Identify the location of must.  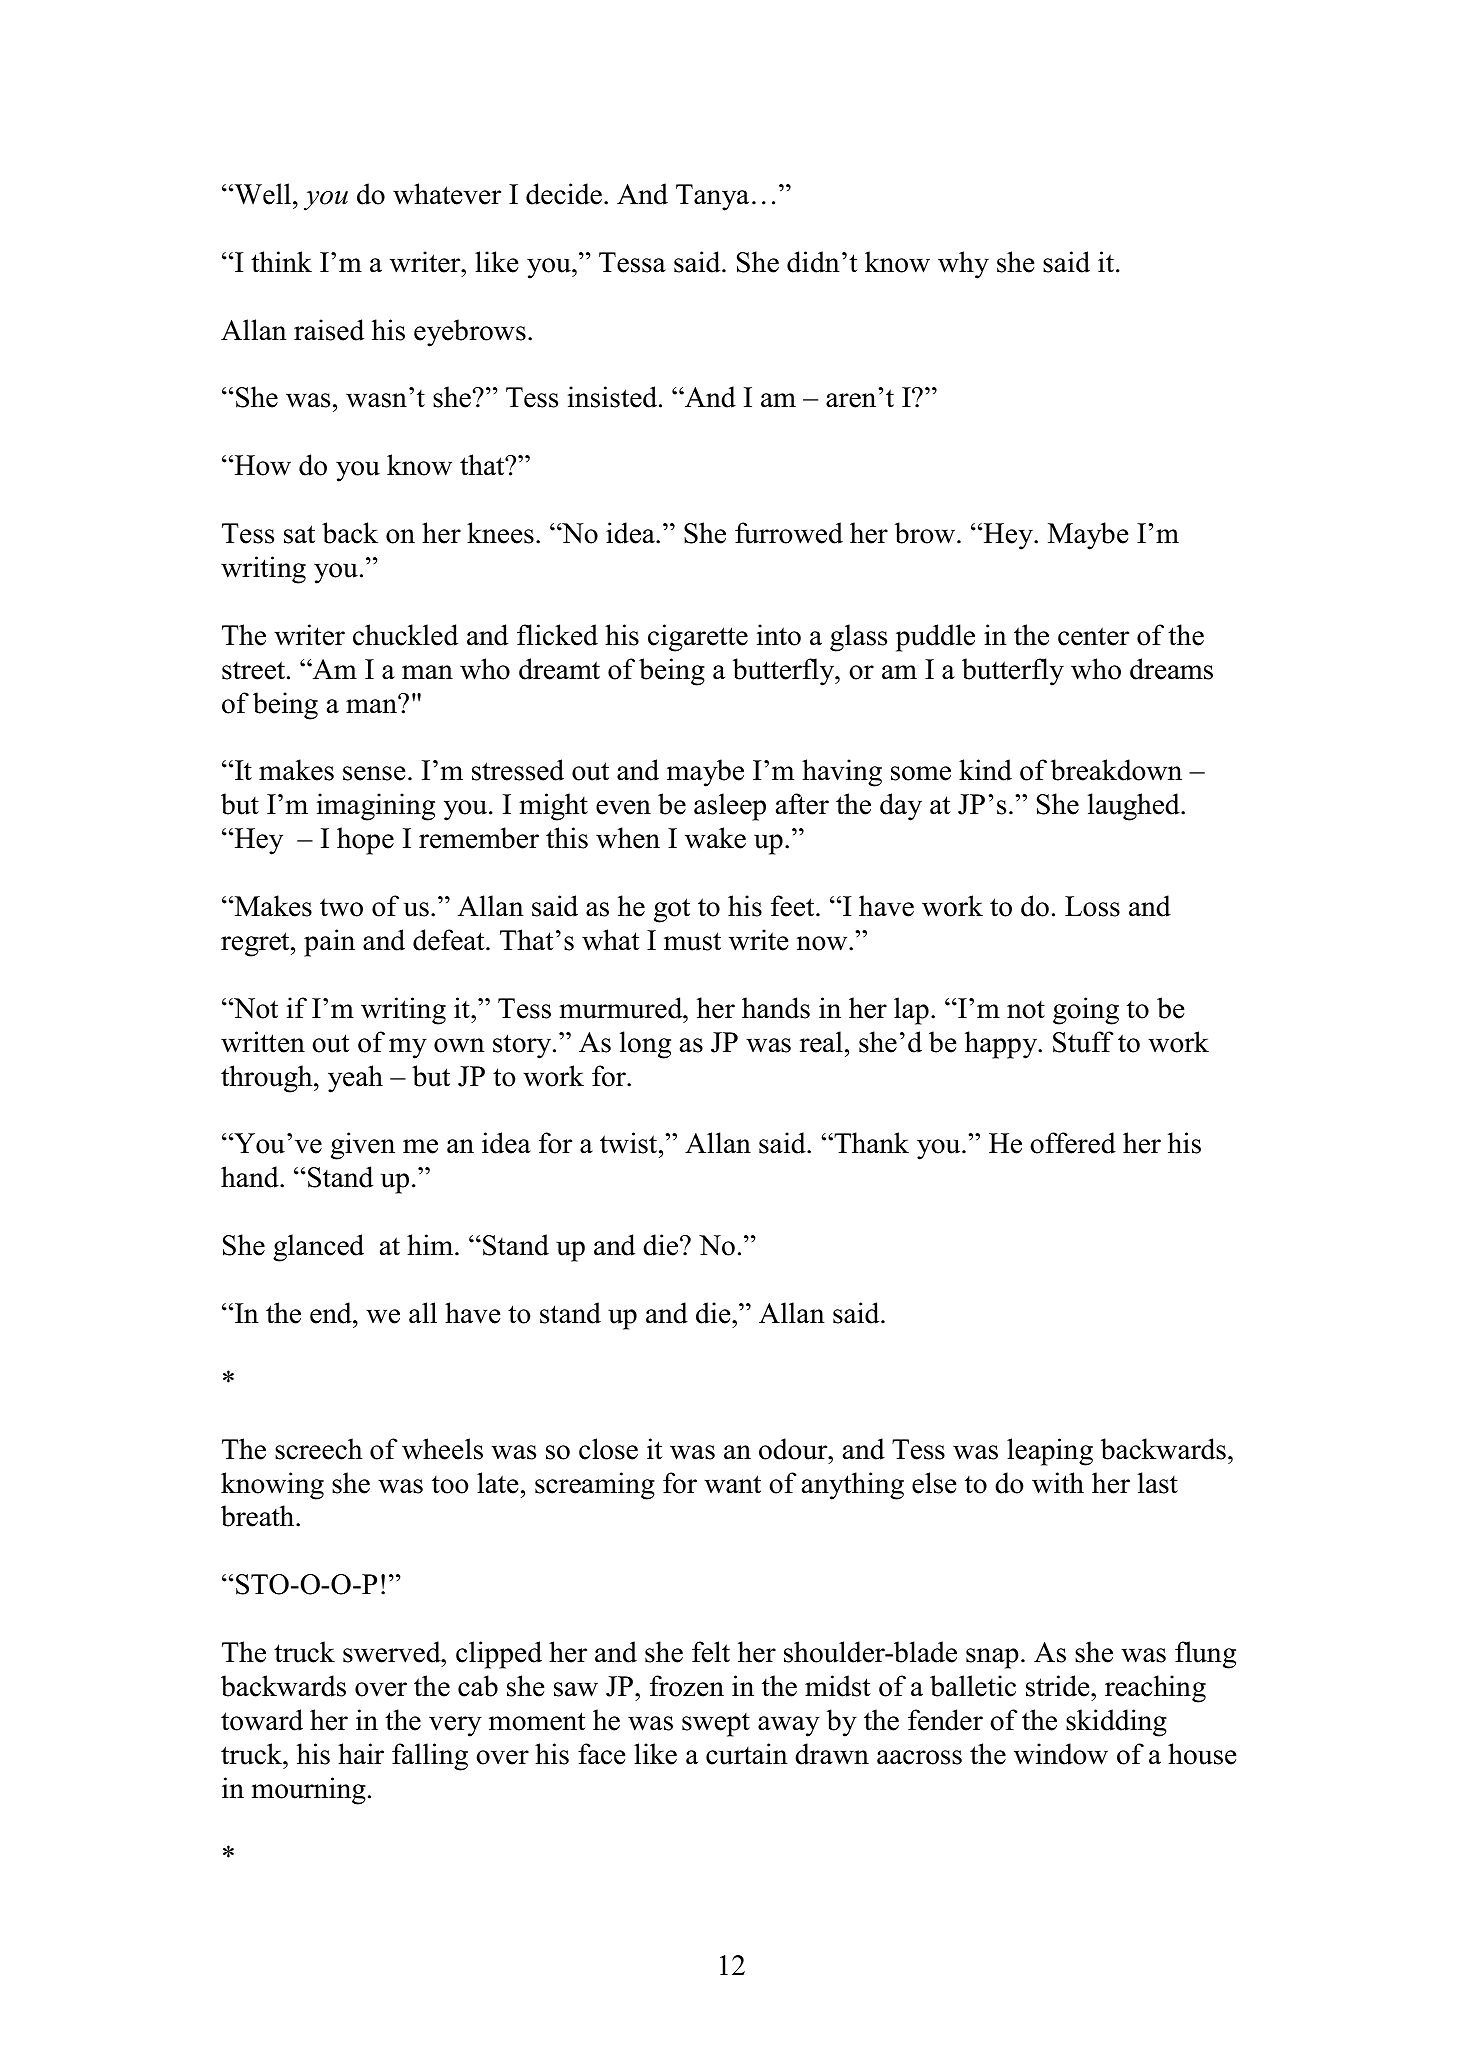
(692, 941).
